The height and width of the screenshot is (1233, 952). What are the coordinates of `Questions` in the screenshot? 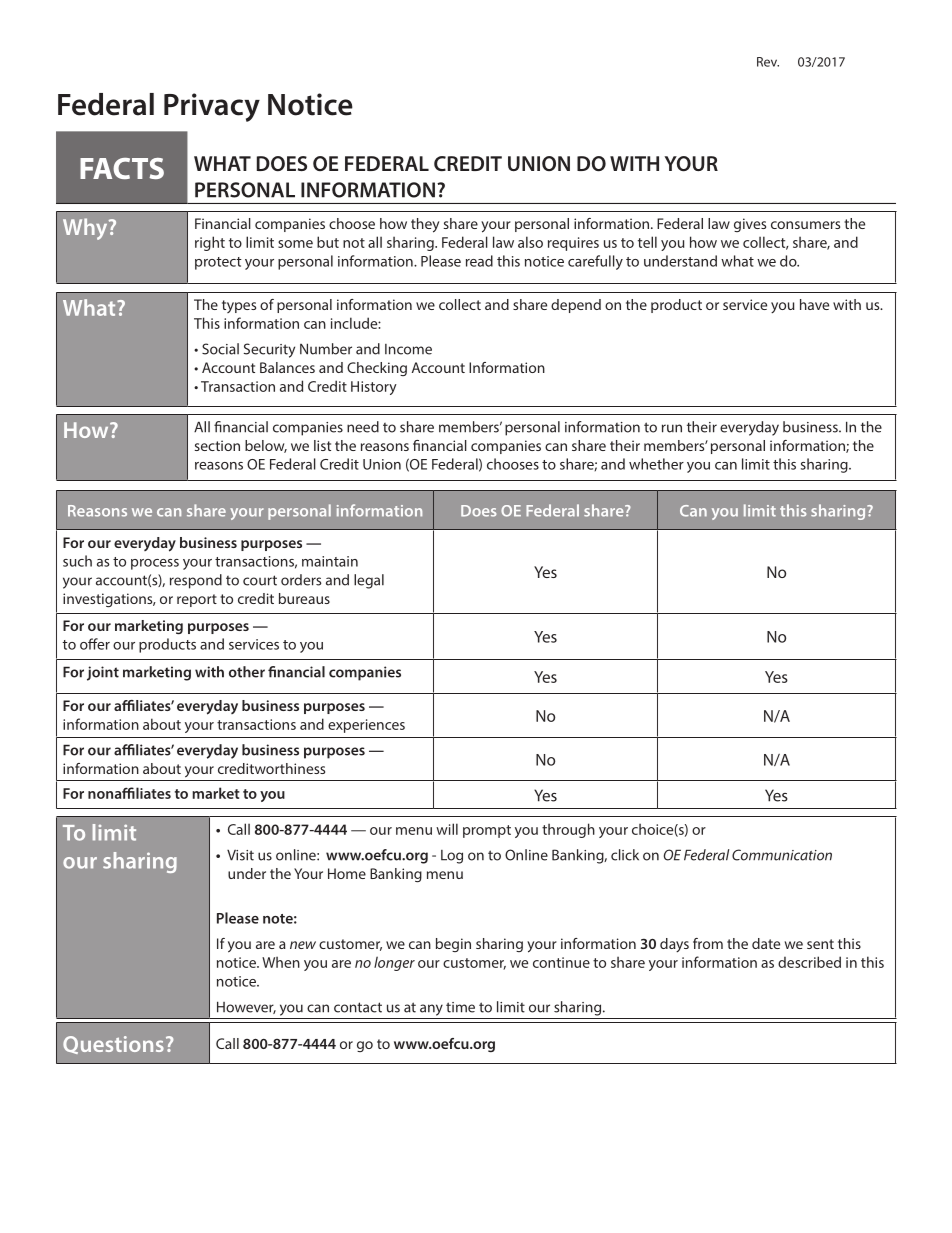 It's located at (113, 1045).
